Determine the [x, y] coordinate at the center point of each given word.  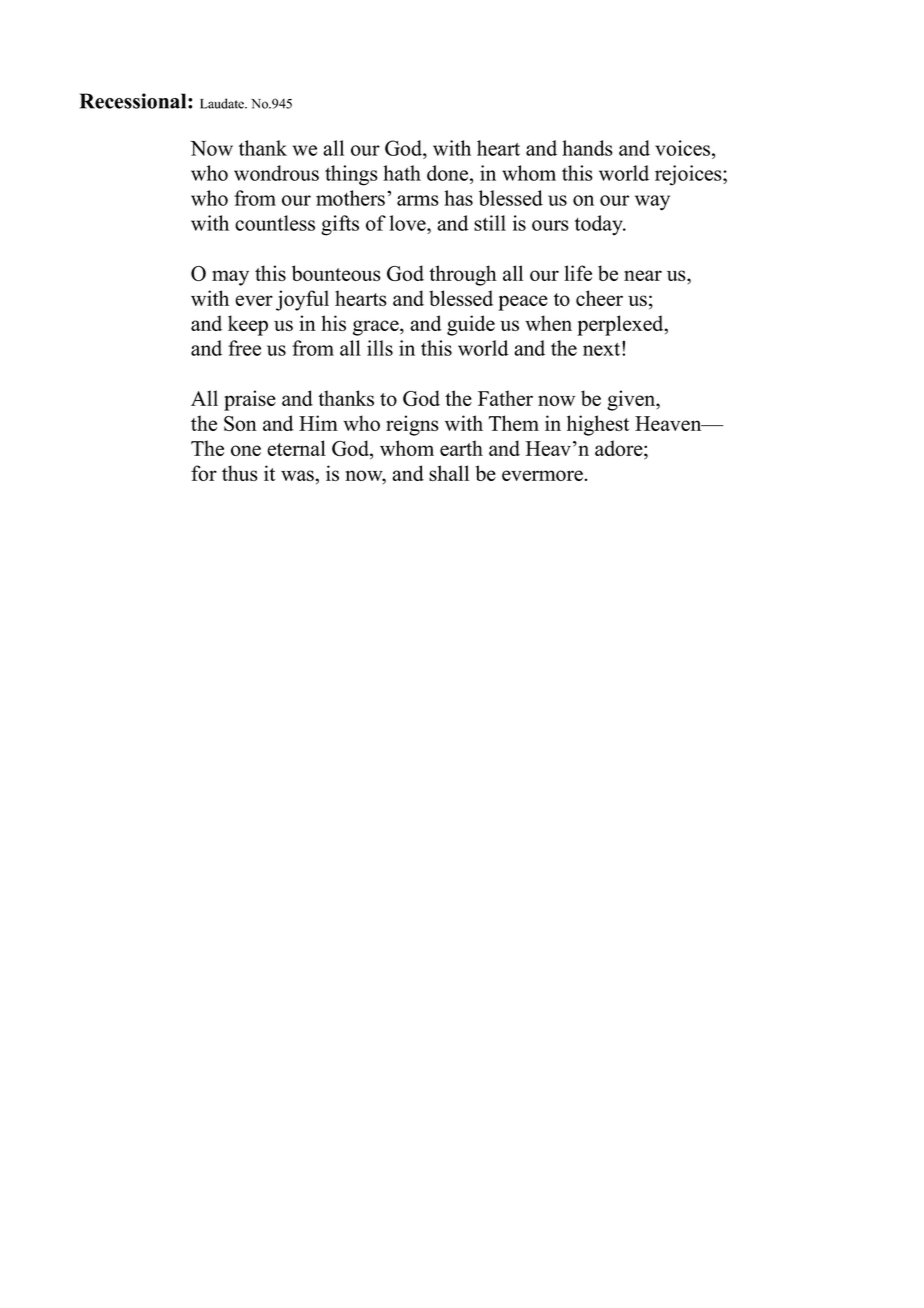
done [449, 173]
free [244, 348]
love [408, 223]
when [548, 323]
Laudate [223, 103]
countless [275, 223]
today [600, 225]
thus [240, 473]
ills [380, 348]
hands [587, 148]
